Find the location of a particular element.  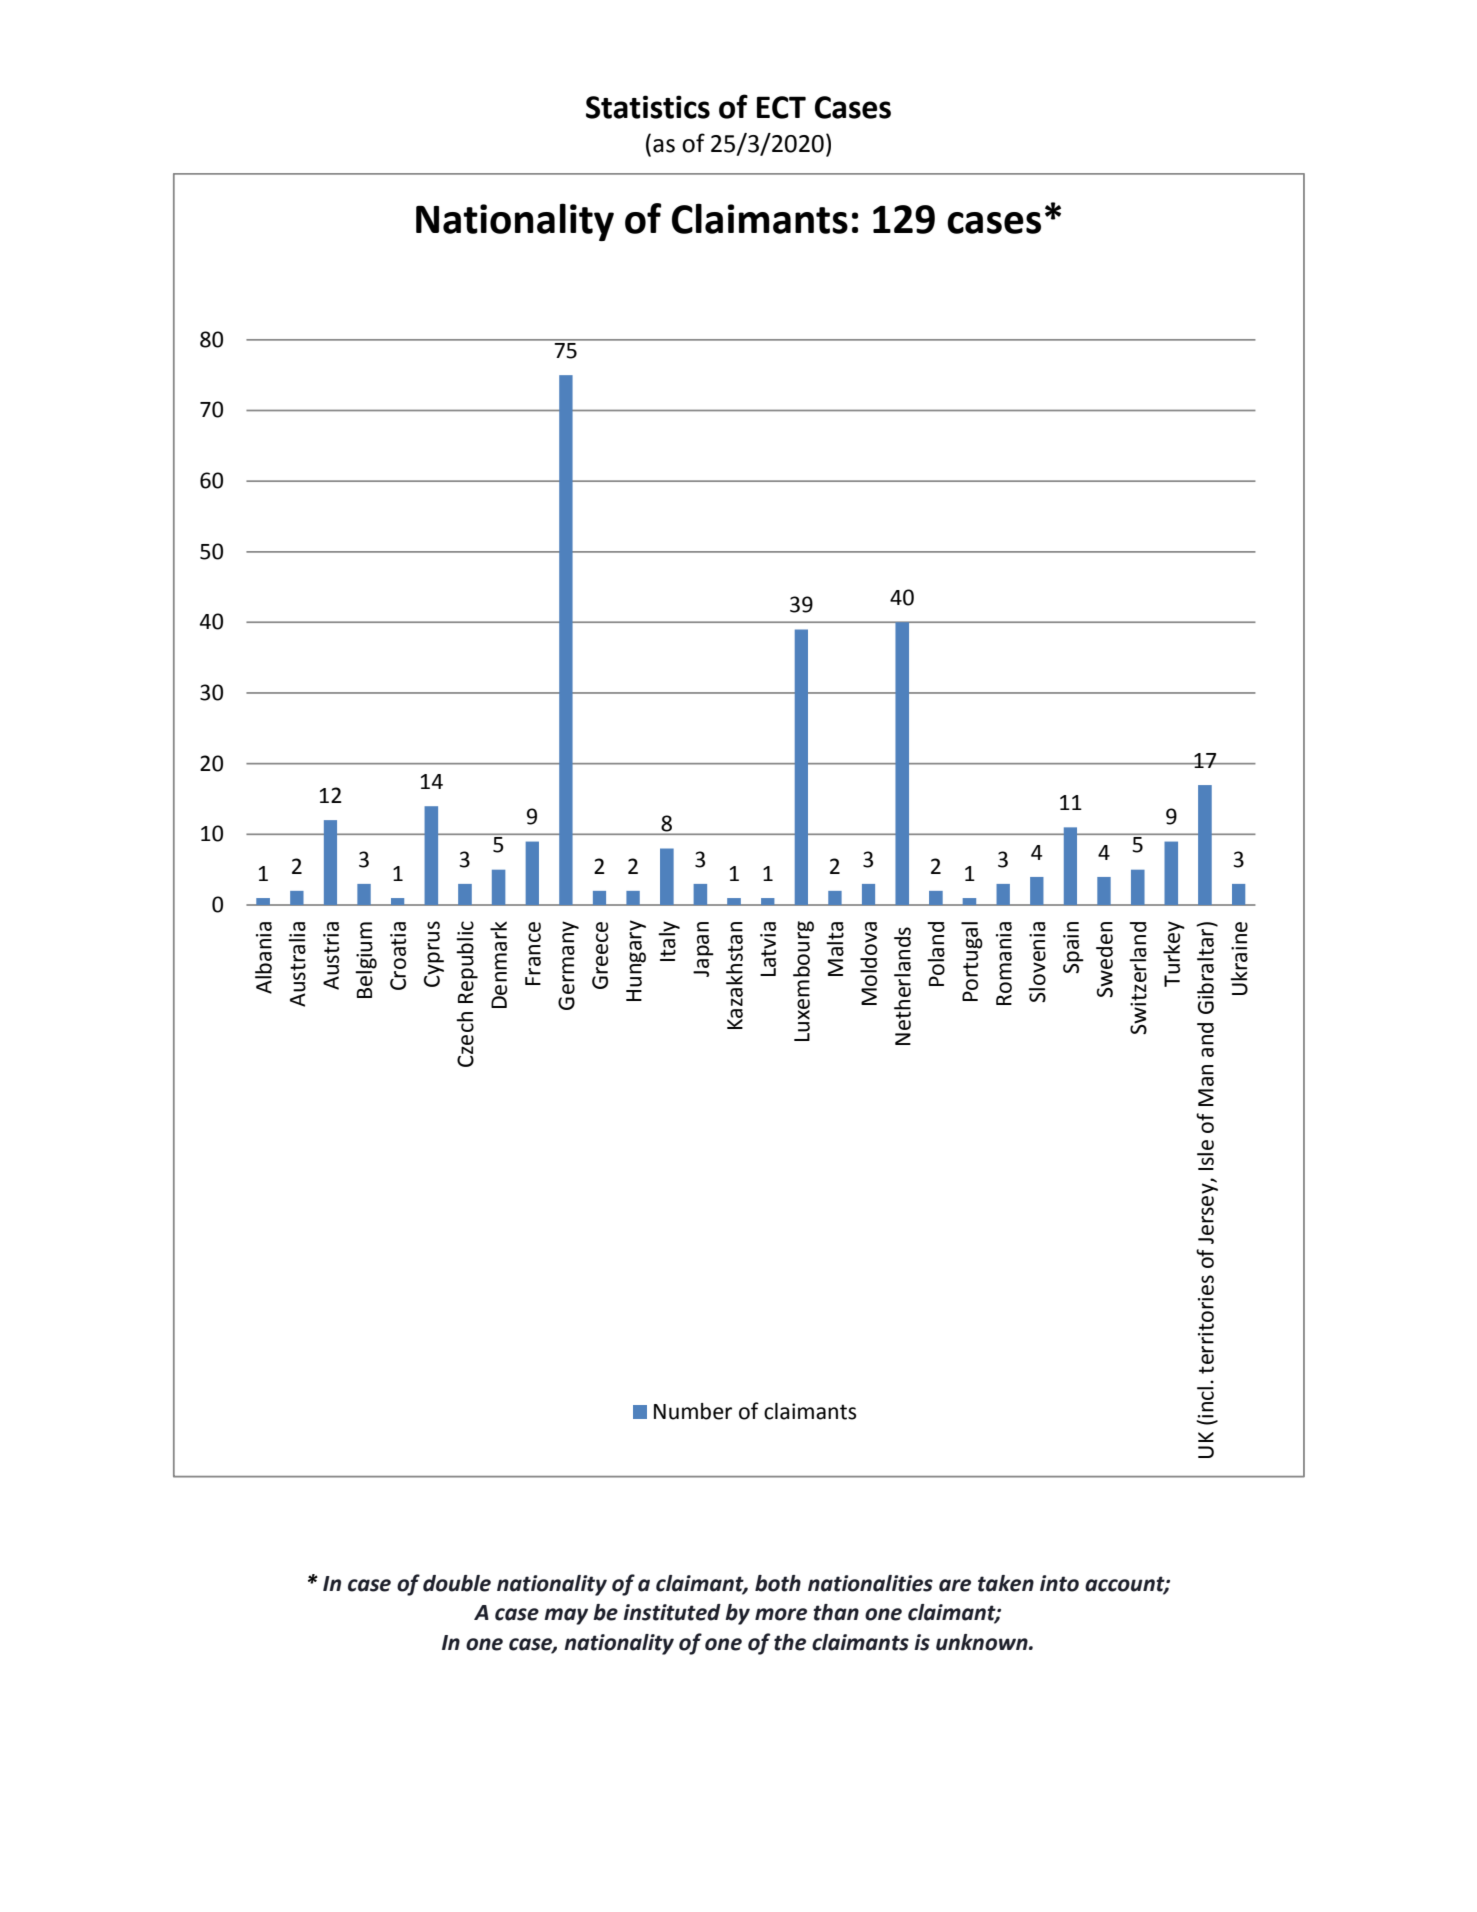

ECT is located at coordinates (781, 107).
